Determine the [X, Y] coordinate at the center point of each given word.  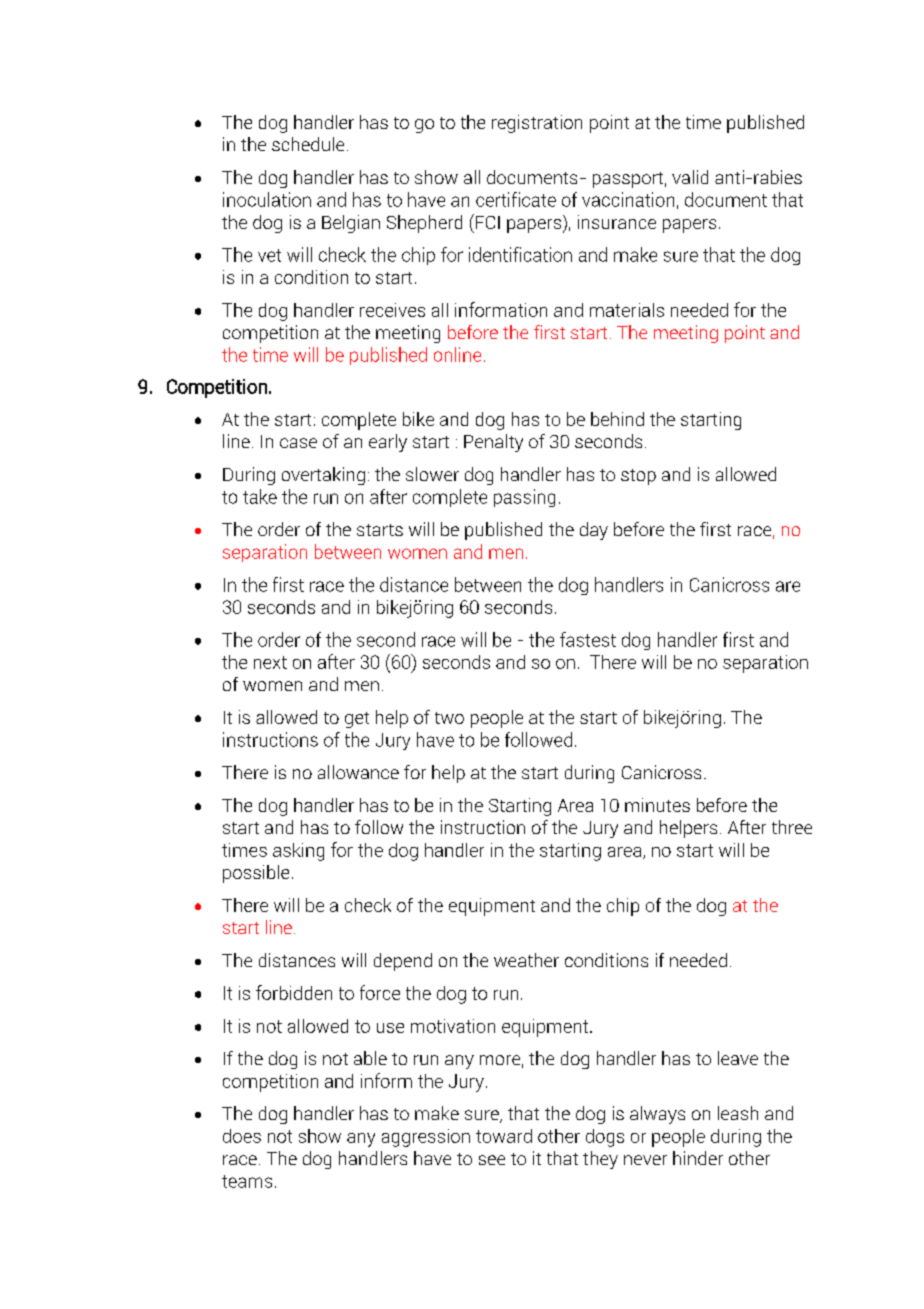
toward [504, 1136]
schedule [308, 144]
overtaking [323, 476]
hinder [698, 1158]
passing [524, 498]
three [792, 827]
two [449, 718]
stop [638, 477]
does [242, 1136]
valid [690, 177]
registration [537, 124]
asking [298, 852]
